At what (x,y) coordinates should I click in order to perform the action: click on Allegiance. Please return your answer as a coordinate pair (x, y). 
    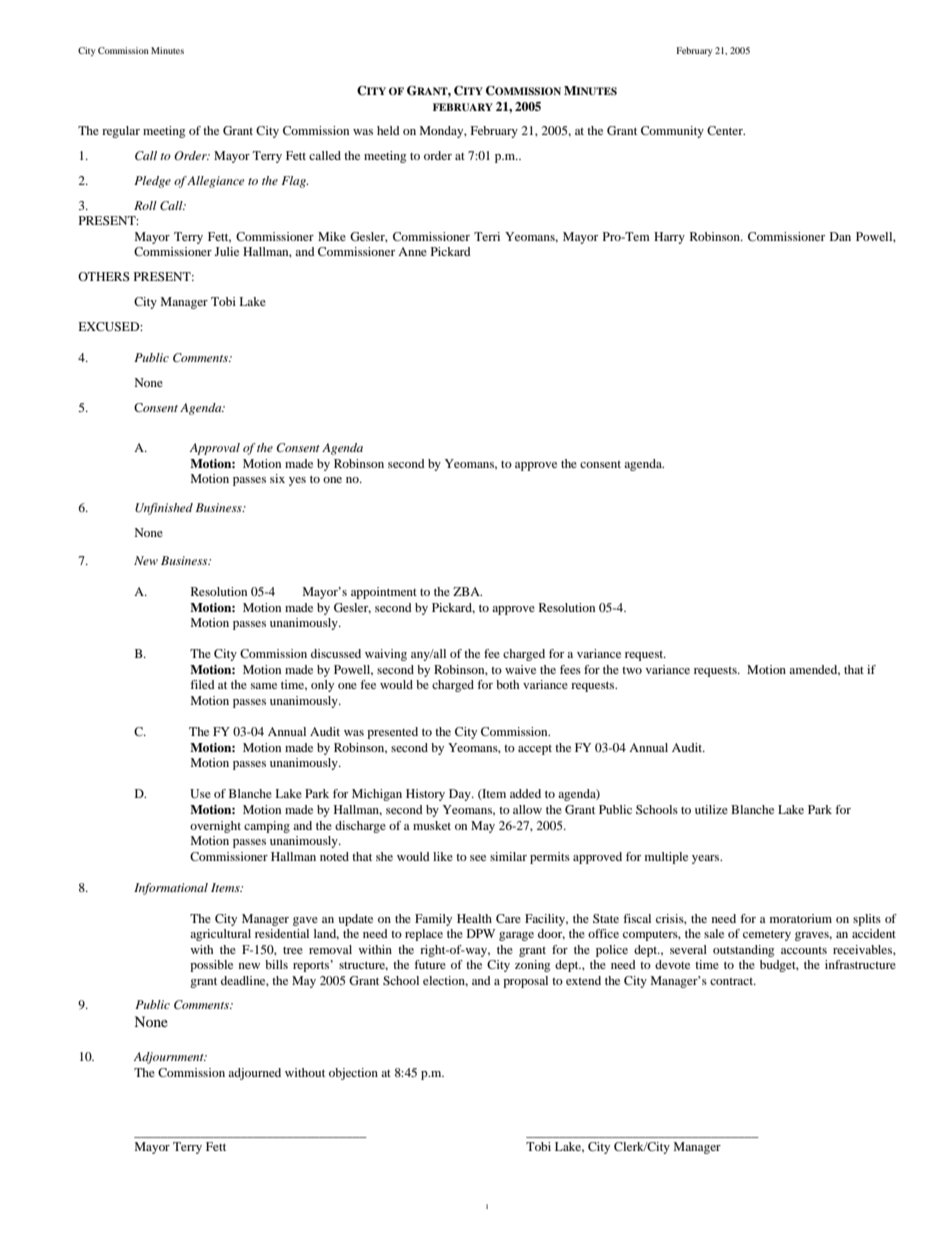
    Looking at the image, I should click on (215, 182).
